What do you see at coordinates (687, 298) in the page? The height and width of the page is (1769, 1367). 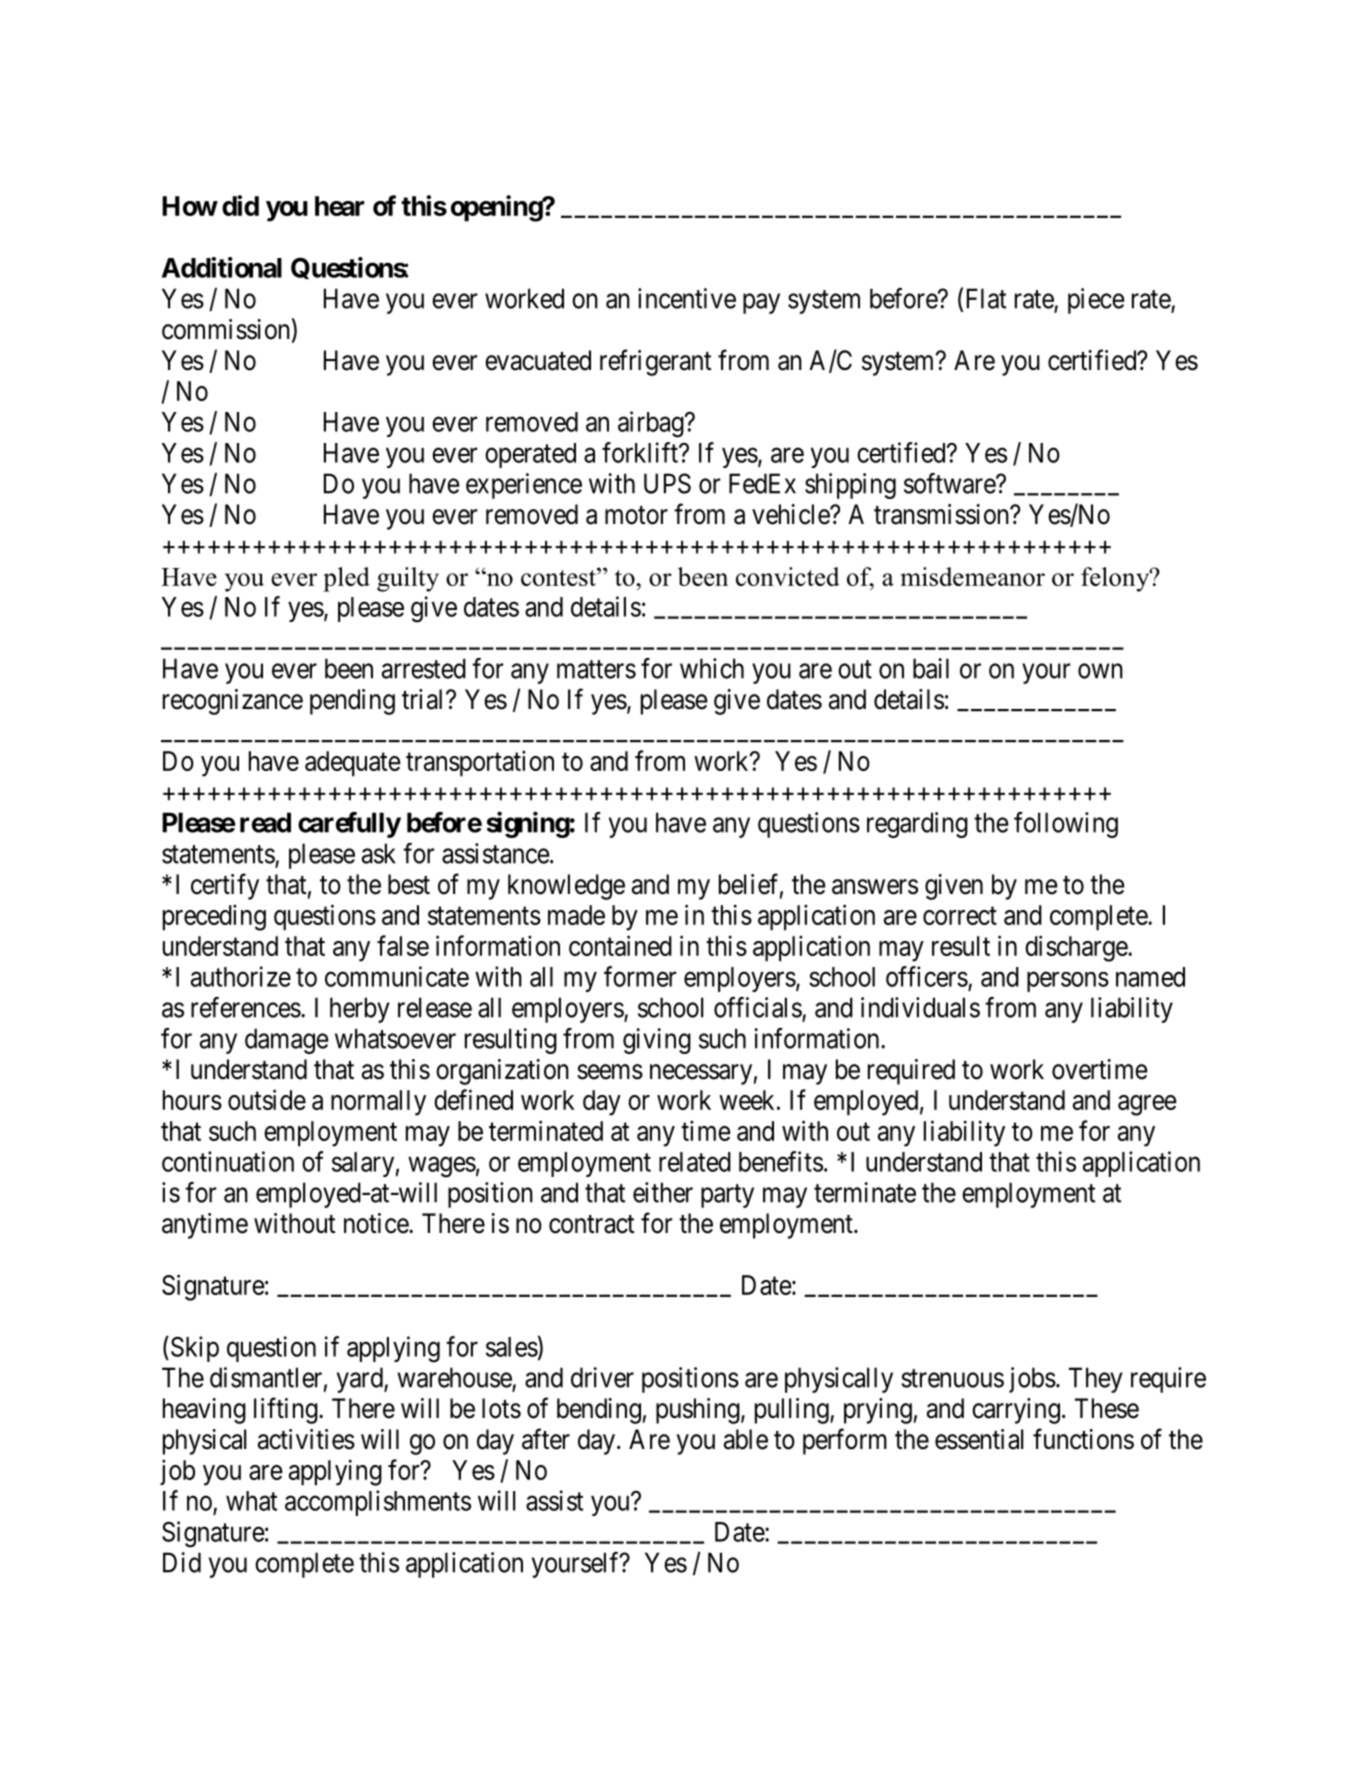 I see `incentive` at bounding box center [687, 298].
